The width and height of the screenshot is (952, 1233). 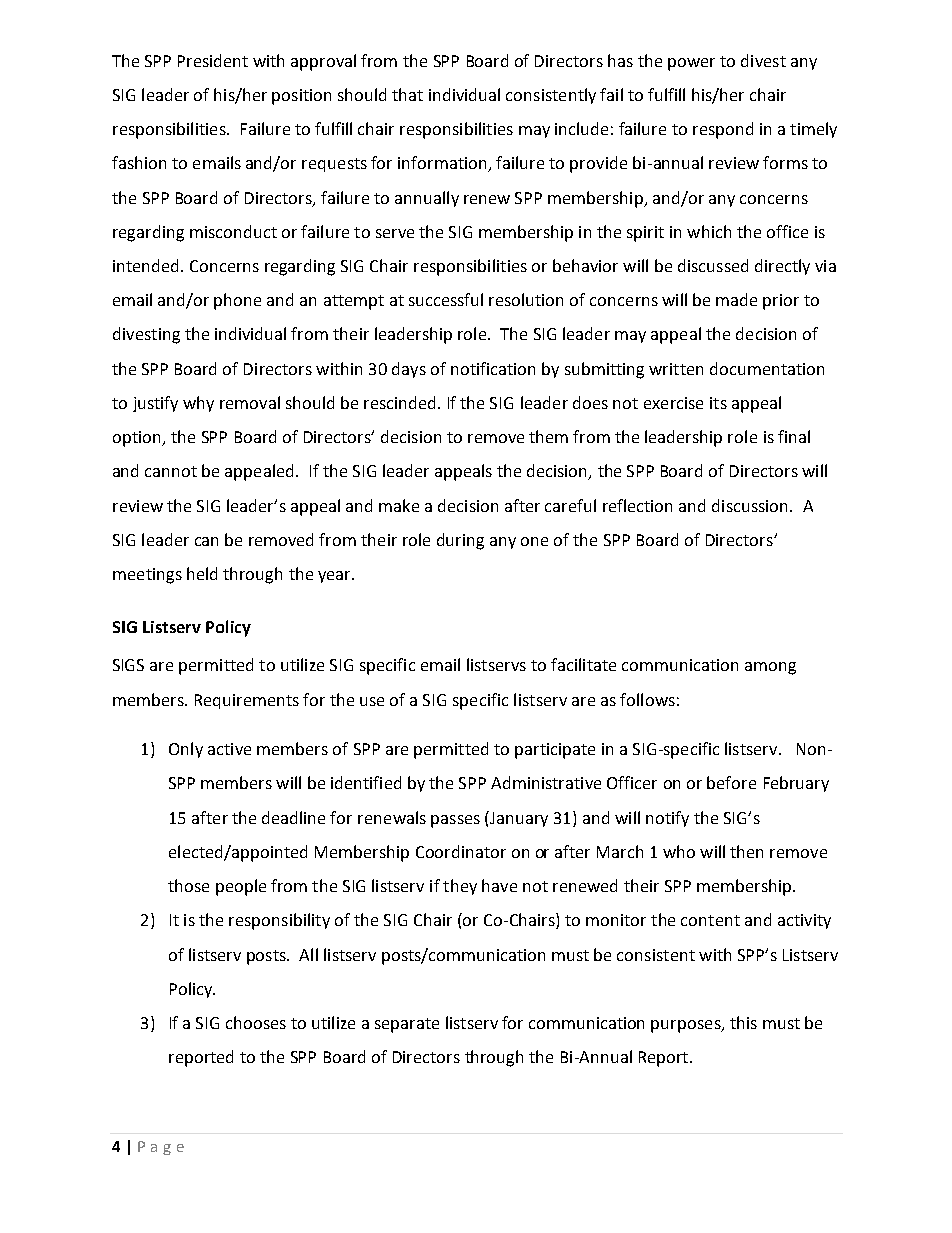 What do you see at coordinates (407, 94) in the screenshot?
I see `that` at bounding box center [407, 94].
